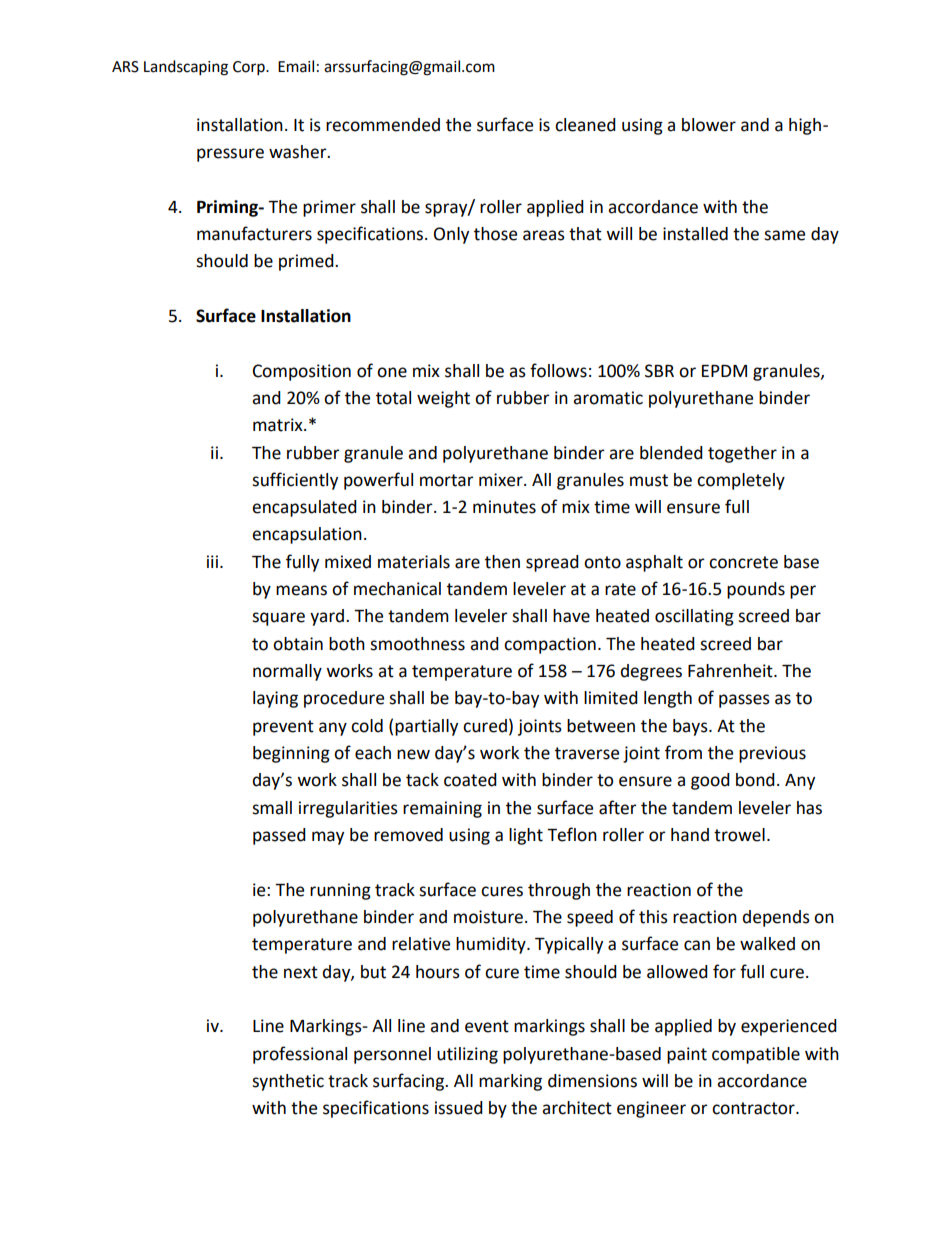 This screenshot has width=952, height=1233. I want to click on beginning, so click(291, 754).
